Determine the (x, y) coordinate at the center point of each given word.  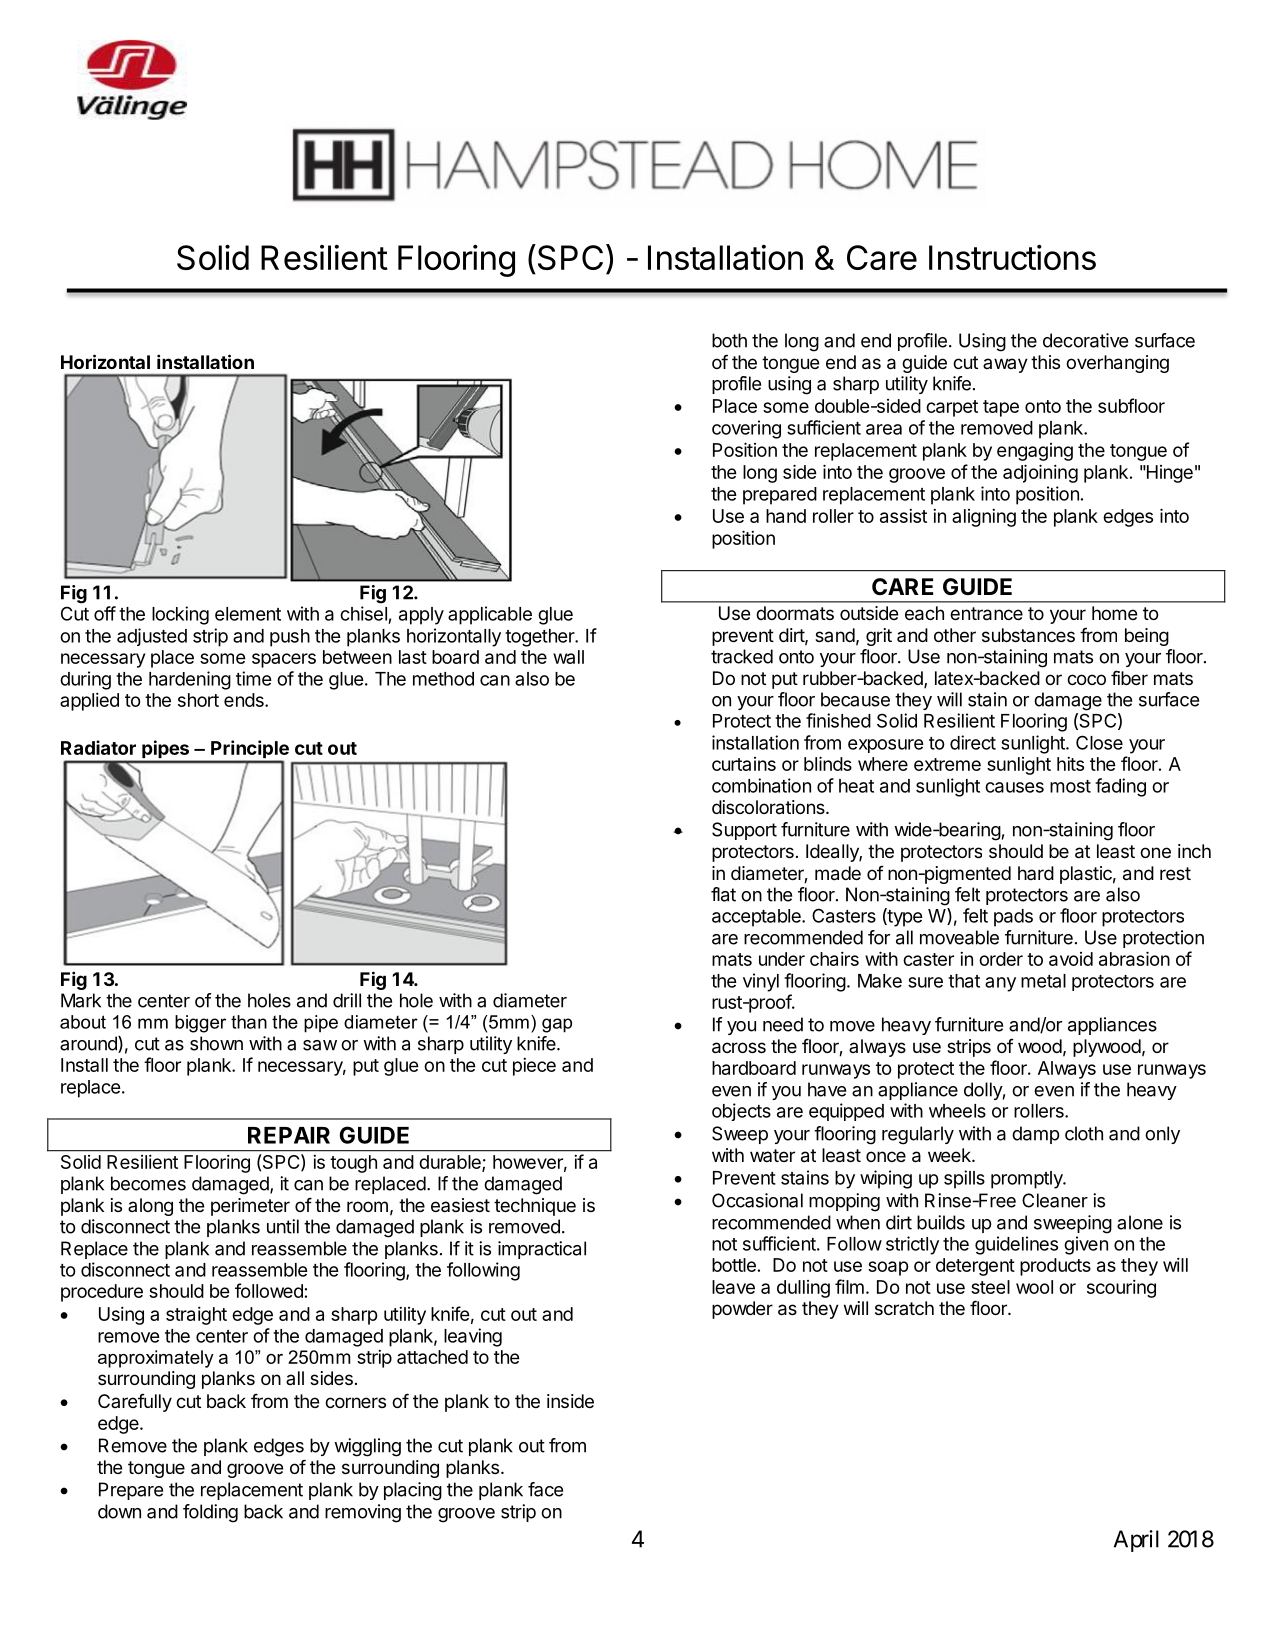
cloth (1084, 1133)
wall (568, 657)
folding (210, 1513)
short (198, 700)
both (729, 340)
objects (741, 1112)
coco (1086, 679)
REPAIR (289, 1135)
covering (746, 429)
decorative (1085, 340)
